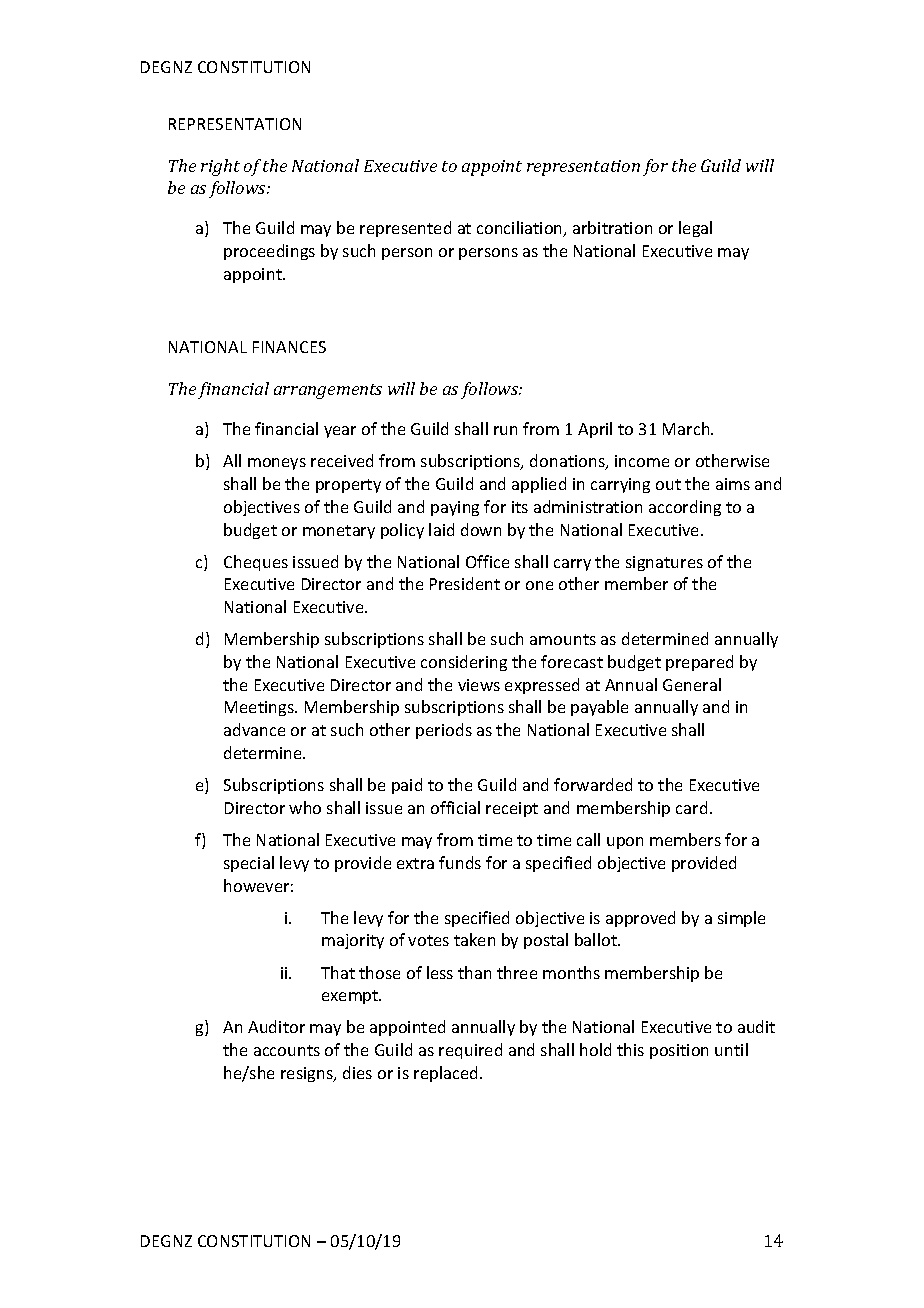 This screenshot has width=924, height=1308. Describe the element at coordinates (679, 1051) in the screenshot. I see `position` at that location.
